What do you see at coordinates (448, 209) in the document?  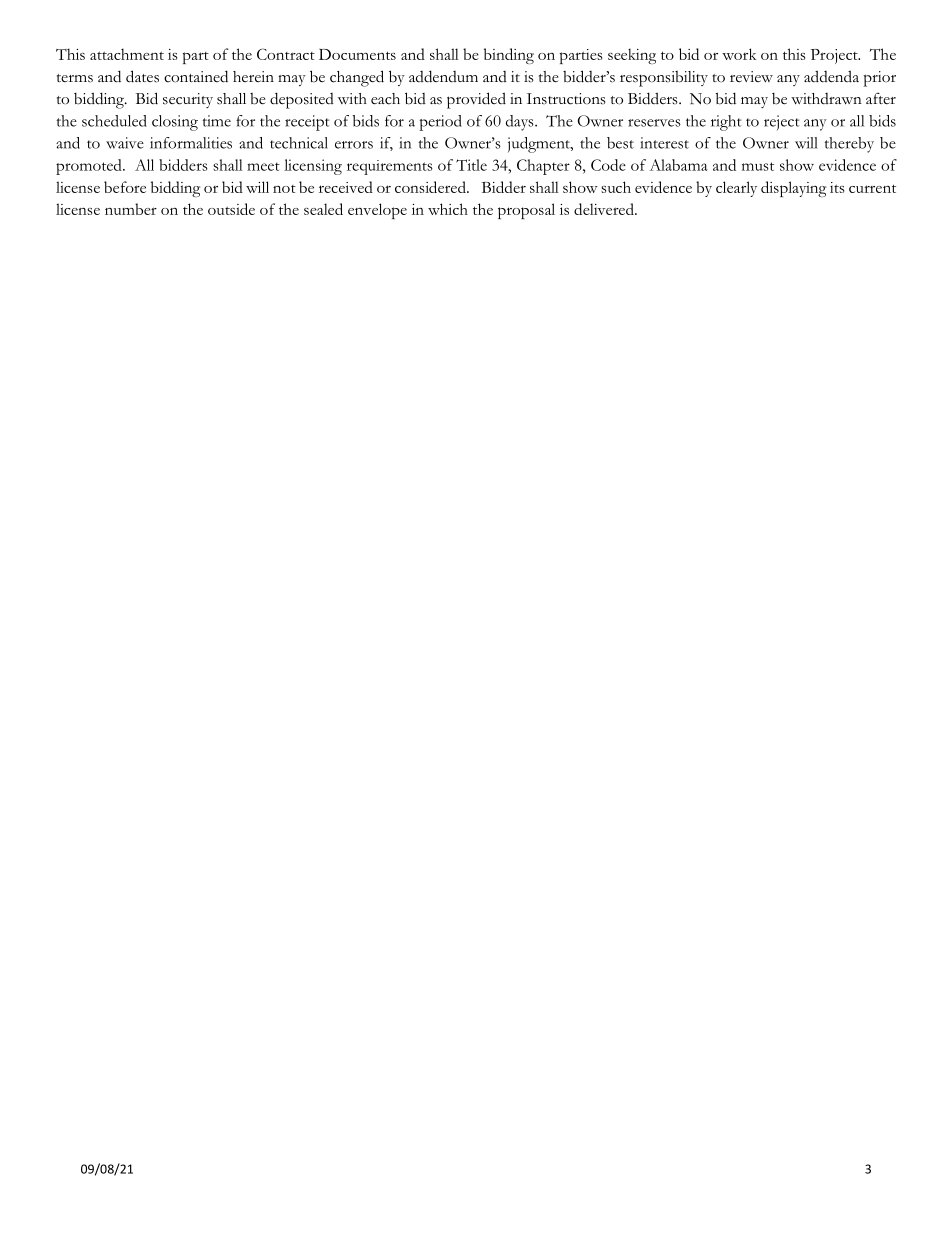 I see `which` at bounding box center [448, 209].
